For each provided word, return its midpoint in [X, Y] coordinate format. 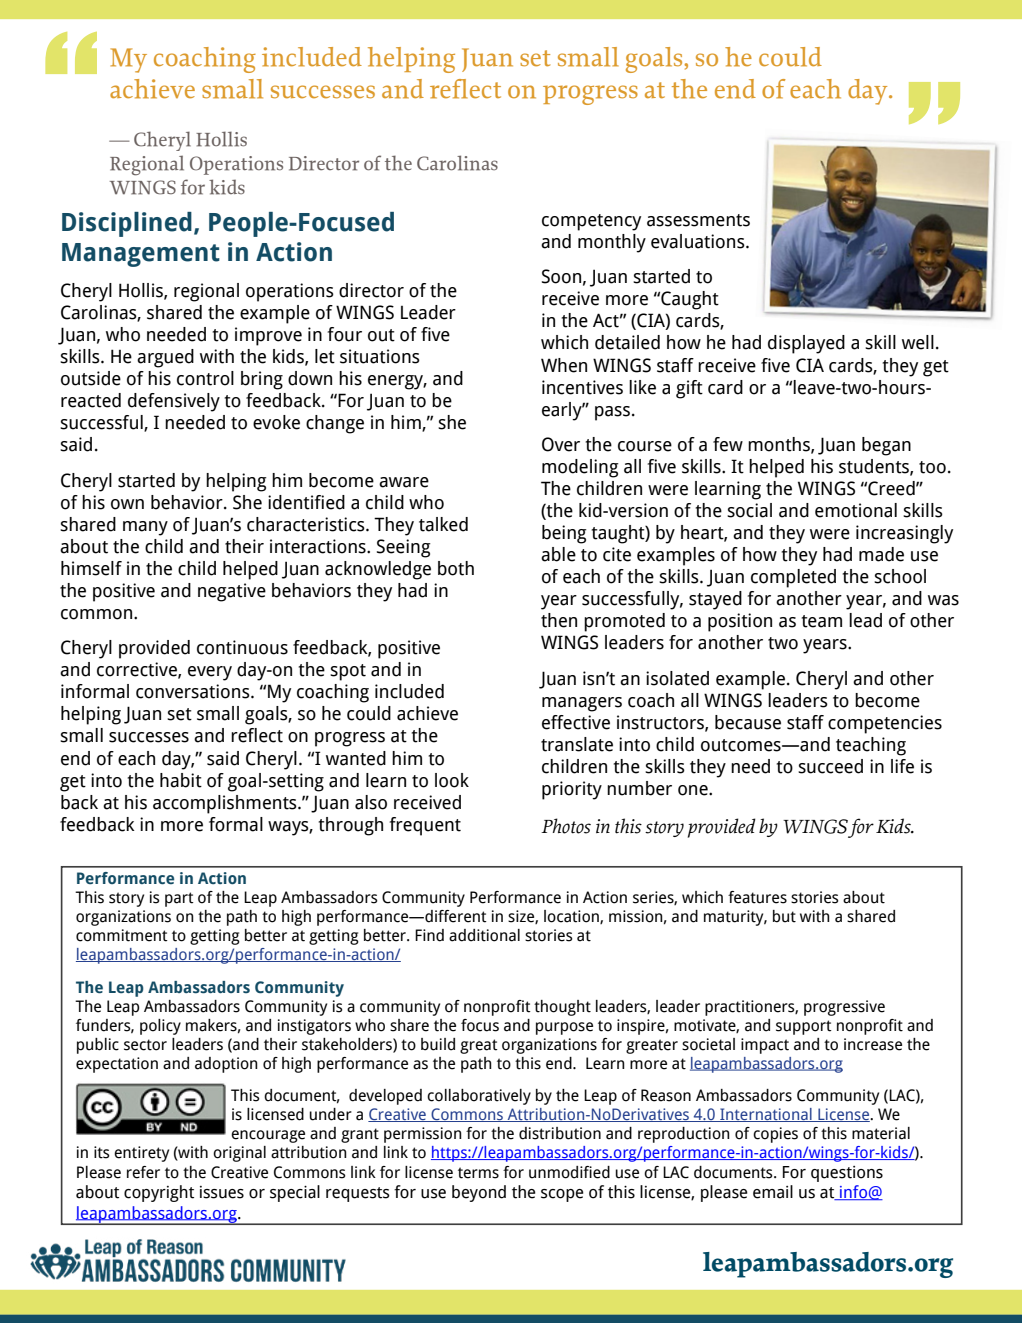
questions [847, 1174]
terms [478, 1173]
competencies [885, 724]
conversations [194, 691]
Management [141, 255]
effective [576, 722]
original [239, 1154]
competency [591, 222]
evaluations [699, 241]
